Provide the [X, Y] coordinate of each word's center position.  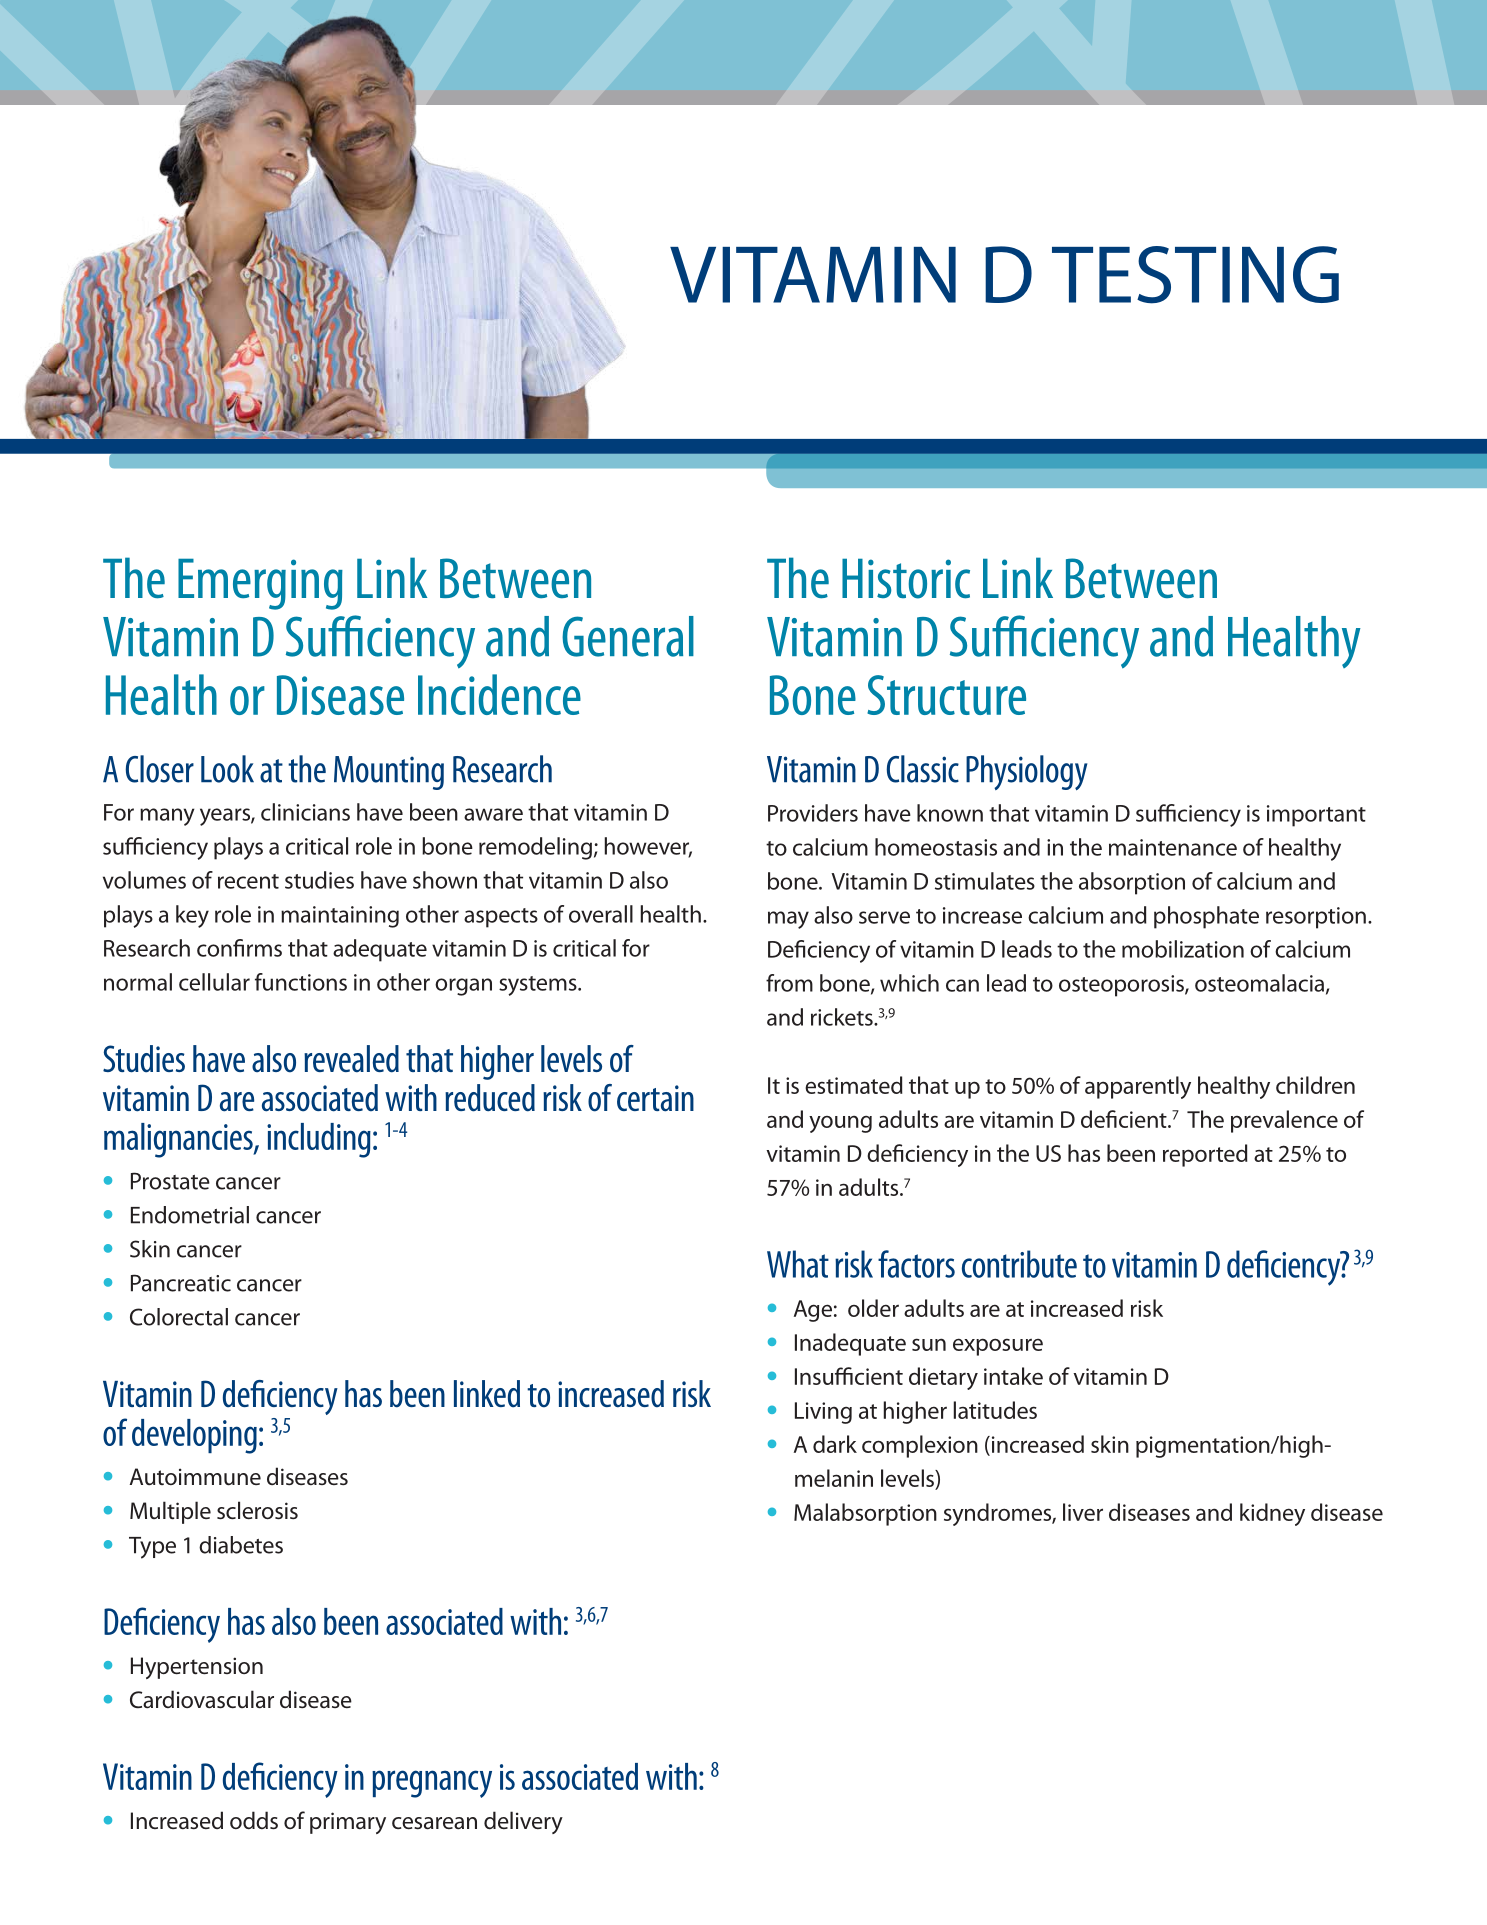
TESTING [1195, 275]
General [628, 636]
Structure [946, 695]
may [788, 920]
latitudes [995, 1410]
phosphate [1206, 917]
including [319, 1140]
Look [227, 769]
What [798, 1264]
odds [254, 1820]
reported [1205, 1155]
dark [835, 1444]
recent [248, 881]
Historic [906, 579]
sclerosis [257, 1510]
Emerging [260, 584]
